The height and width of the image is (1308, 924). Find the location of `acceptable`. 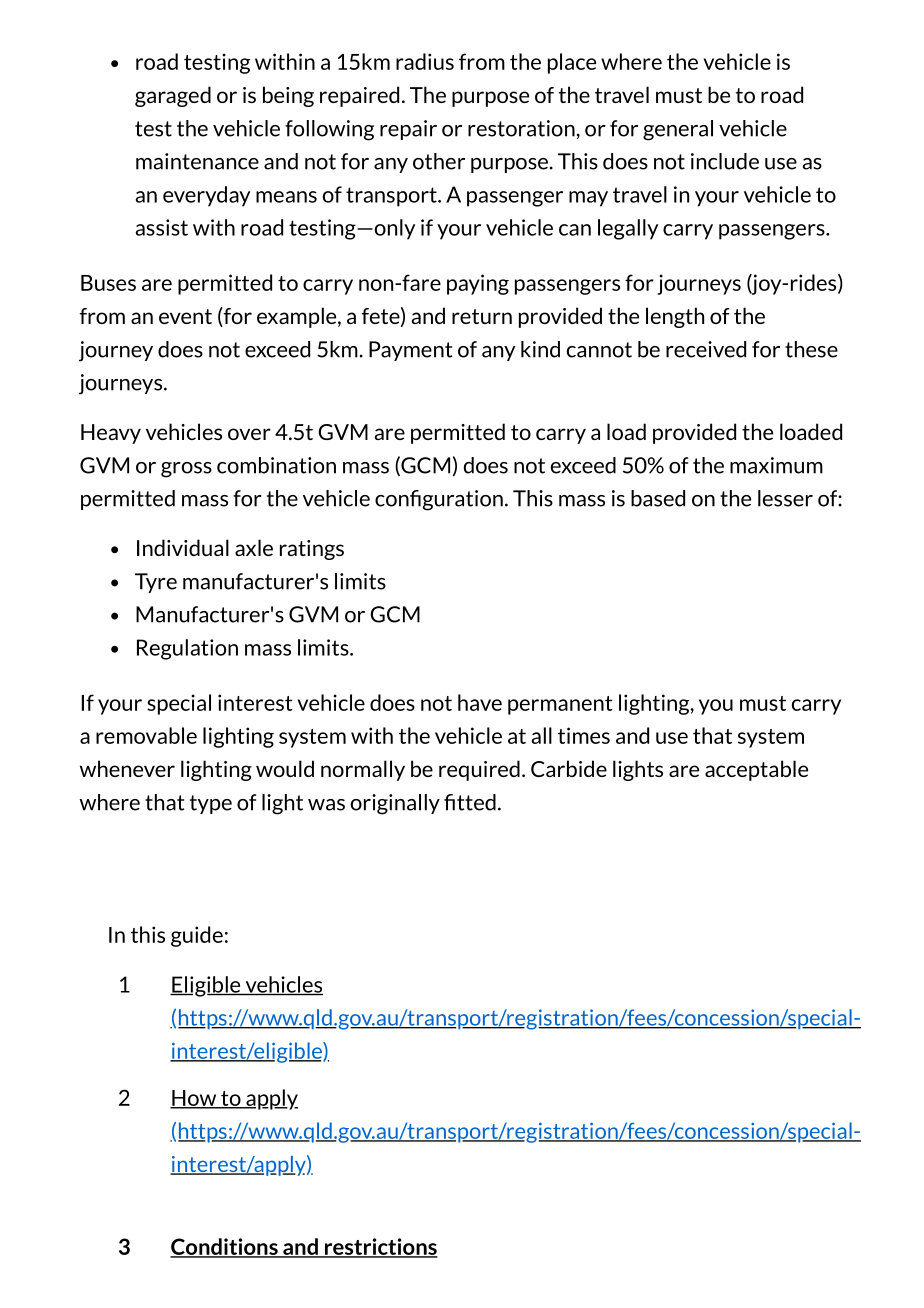

acceptable is located at coordinates (756, 770).
